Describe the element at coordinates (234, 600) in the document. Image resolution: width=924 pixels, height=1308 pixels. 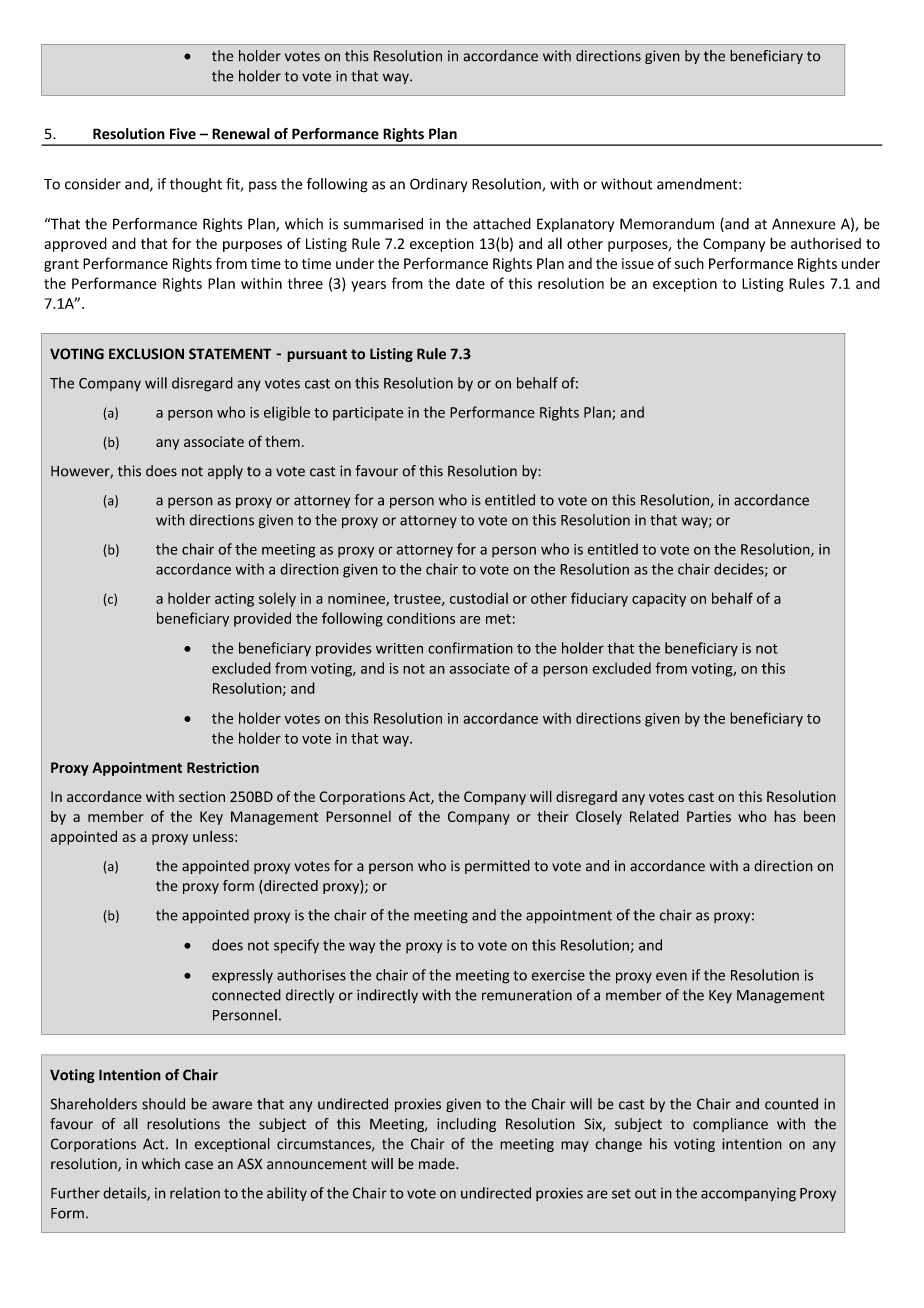
I see `acting` at that location.
